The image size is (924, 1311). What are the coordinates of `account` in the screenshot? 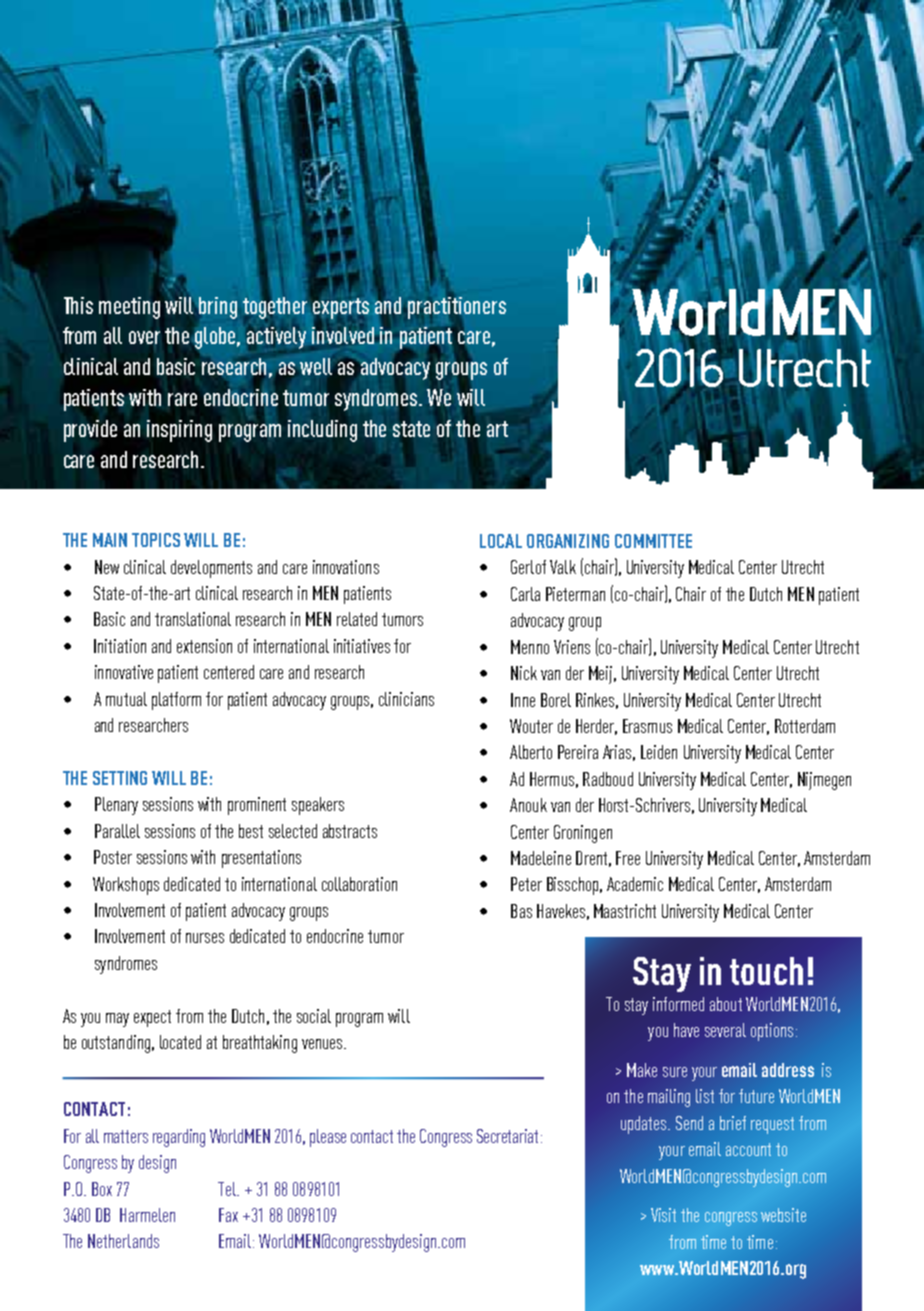 It's located at (748, 1149).
